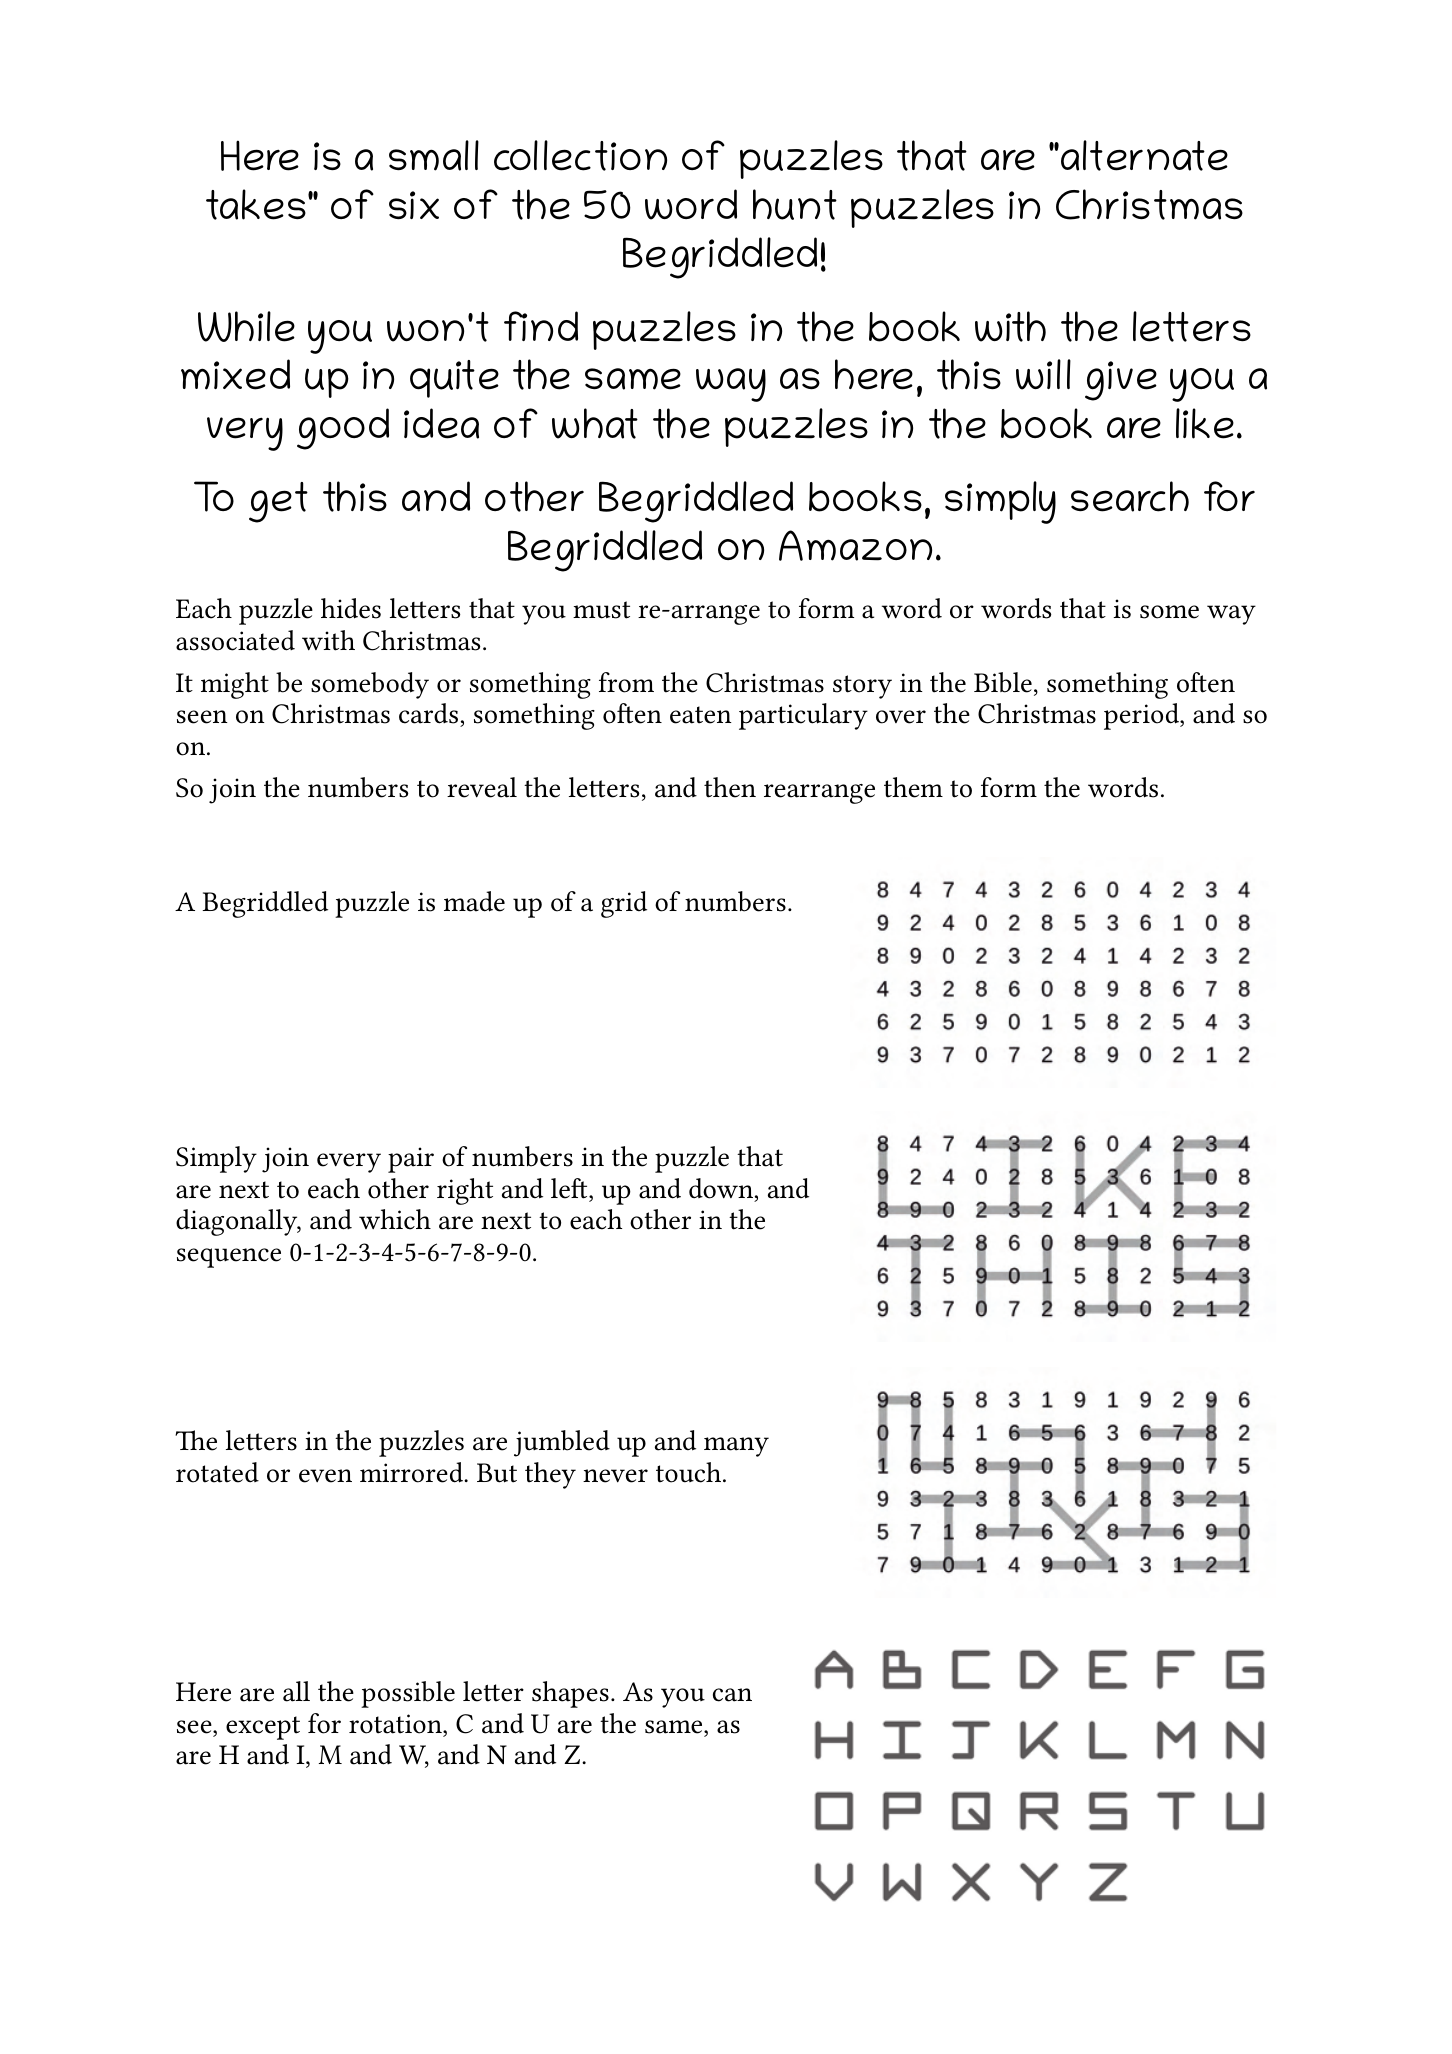 Image resolution: width=1452 pixels, height=2054 pixels. I want to click on except, so click(263, 1728).
